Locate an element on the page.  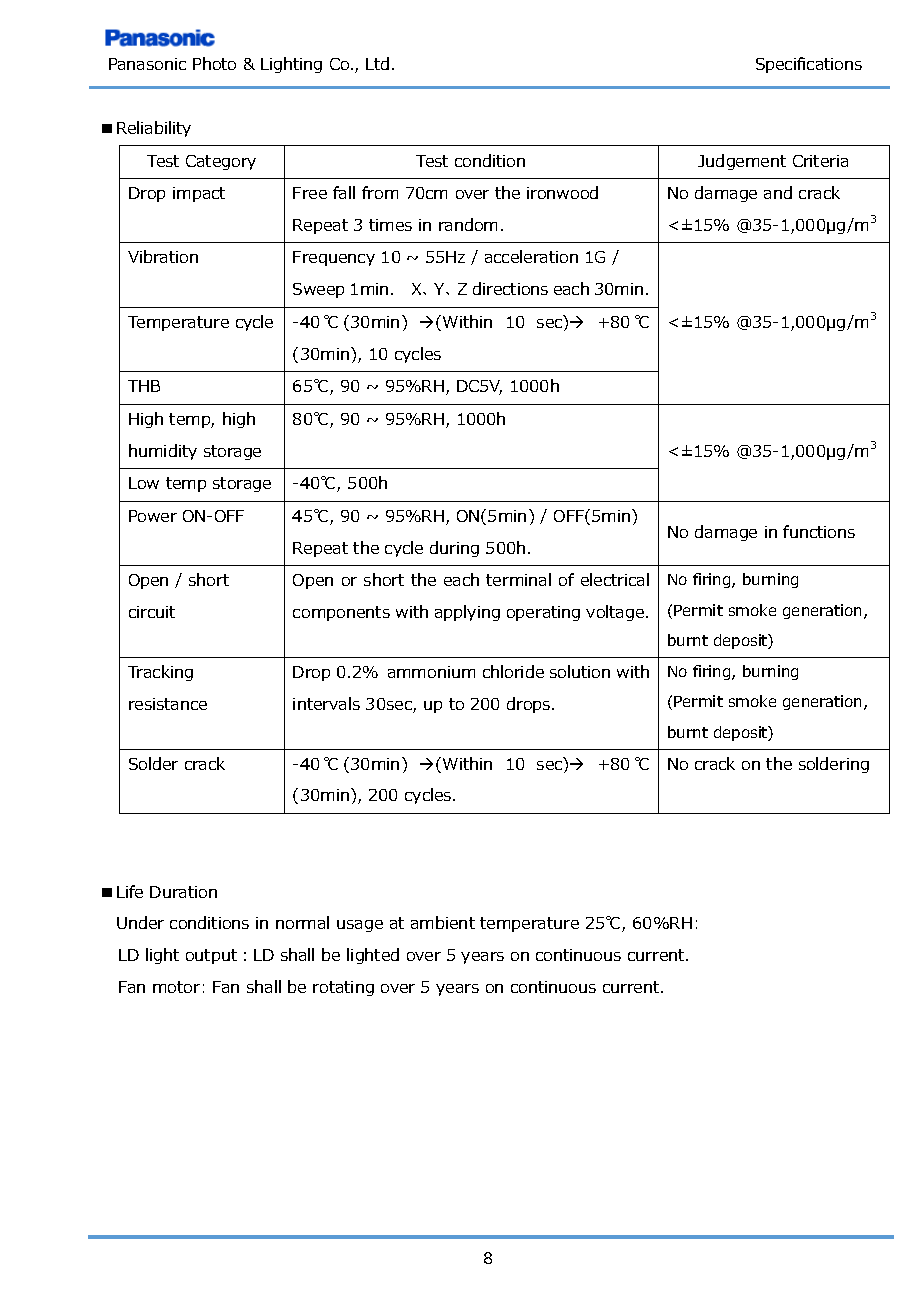
Specifications is located at coordinates (809, 65).
